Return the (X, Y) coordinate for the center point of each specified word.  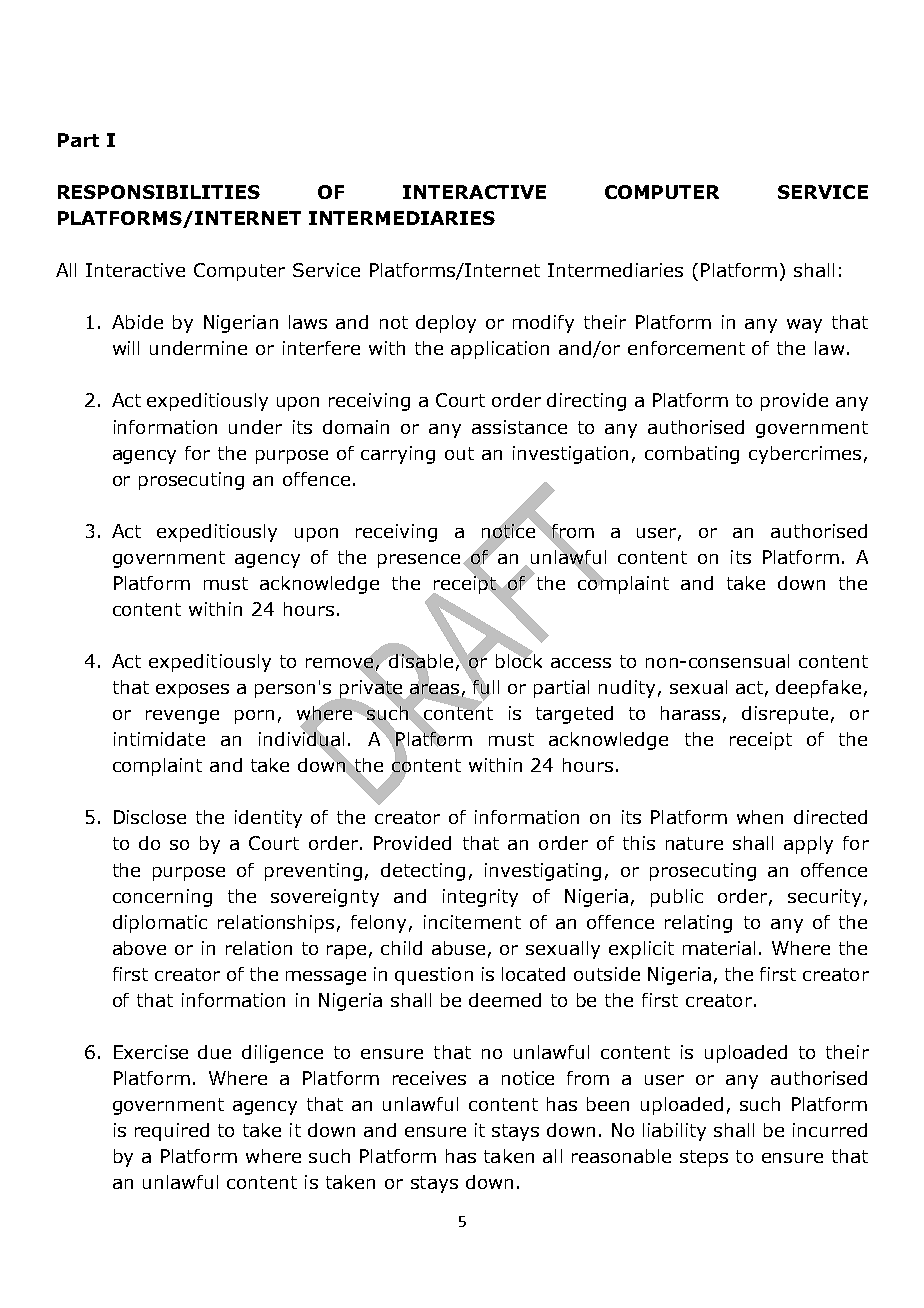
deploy (446, 324)
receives (429, 1078)
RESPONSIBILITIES (159, 192)
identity (268, 819)
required (172, 1132)
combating (692, 455)
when (760, 817)
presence (419, 561)
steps (704, 1158)
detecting (423, 872)
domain (356, 427)
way (804, 326)
